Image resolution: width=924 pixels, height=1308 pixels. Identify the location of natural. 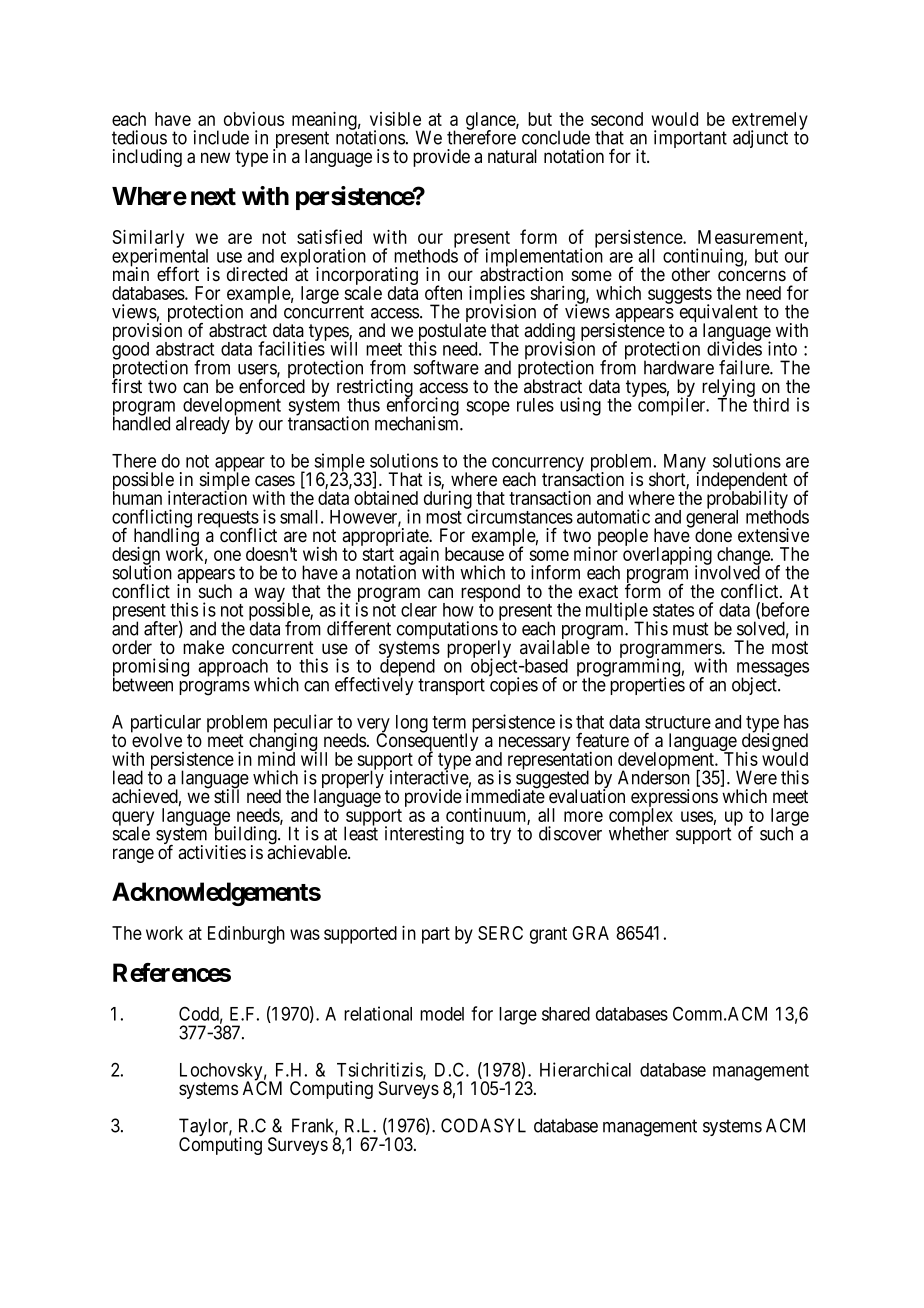
(512, 156).
